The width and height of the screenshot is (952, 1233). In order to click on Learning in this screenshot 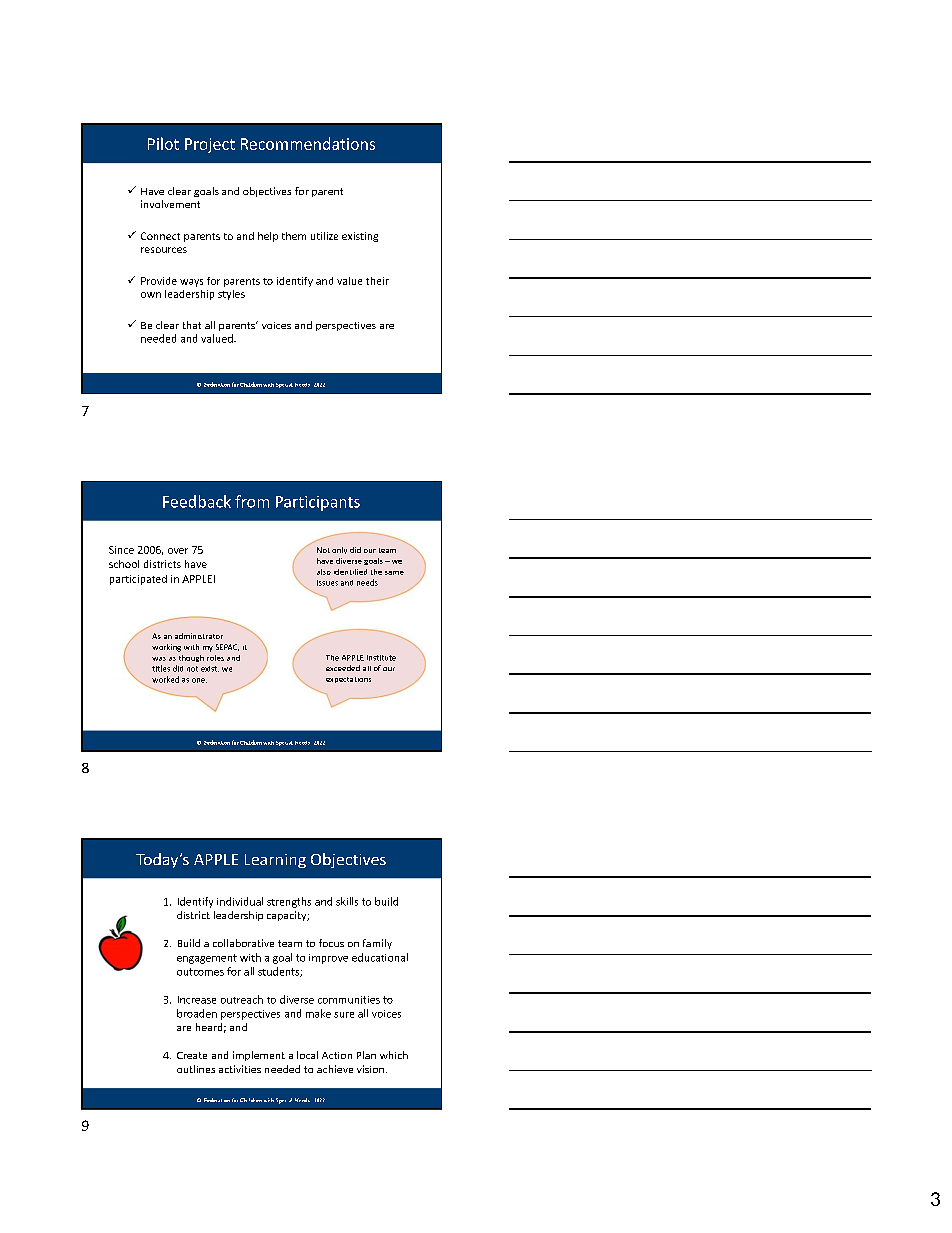, I will do `click(275, 861)`.
